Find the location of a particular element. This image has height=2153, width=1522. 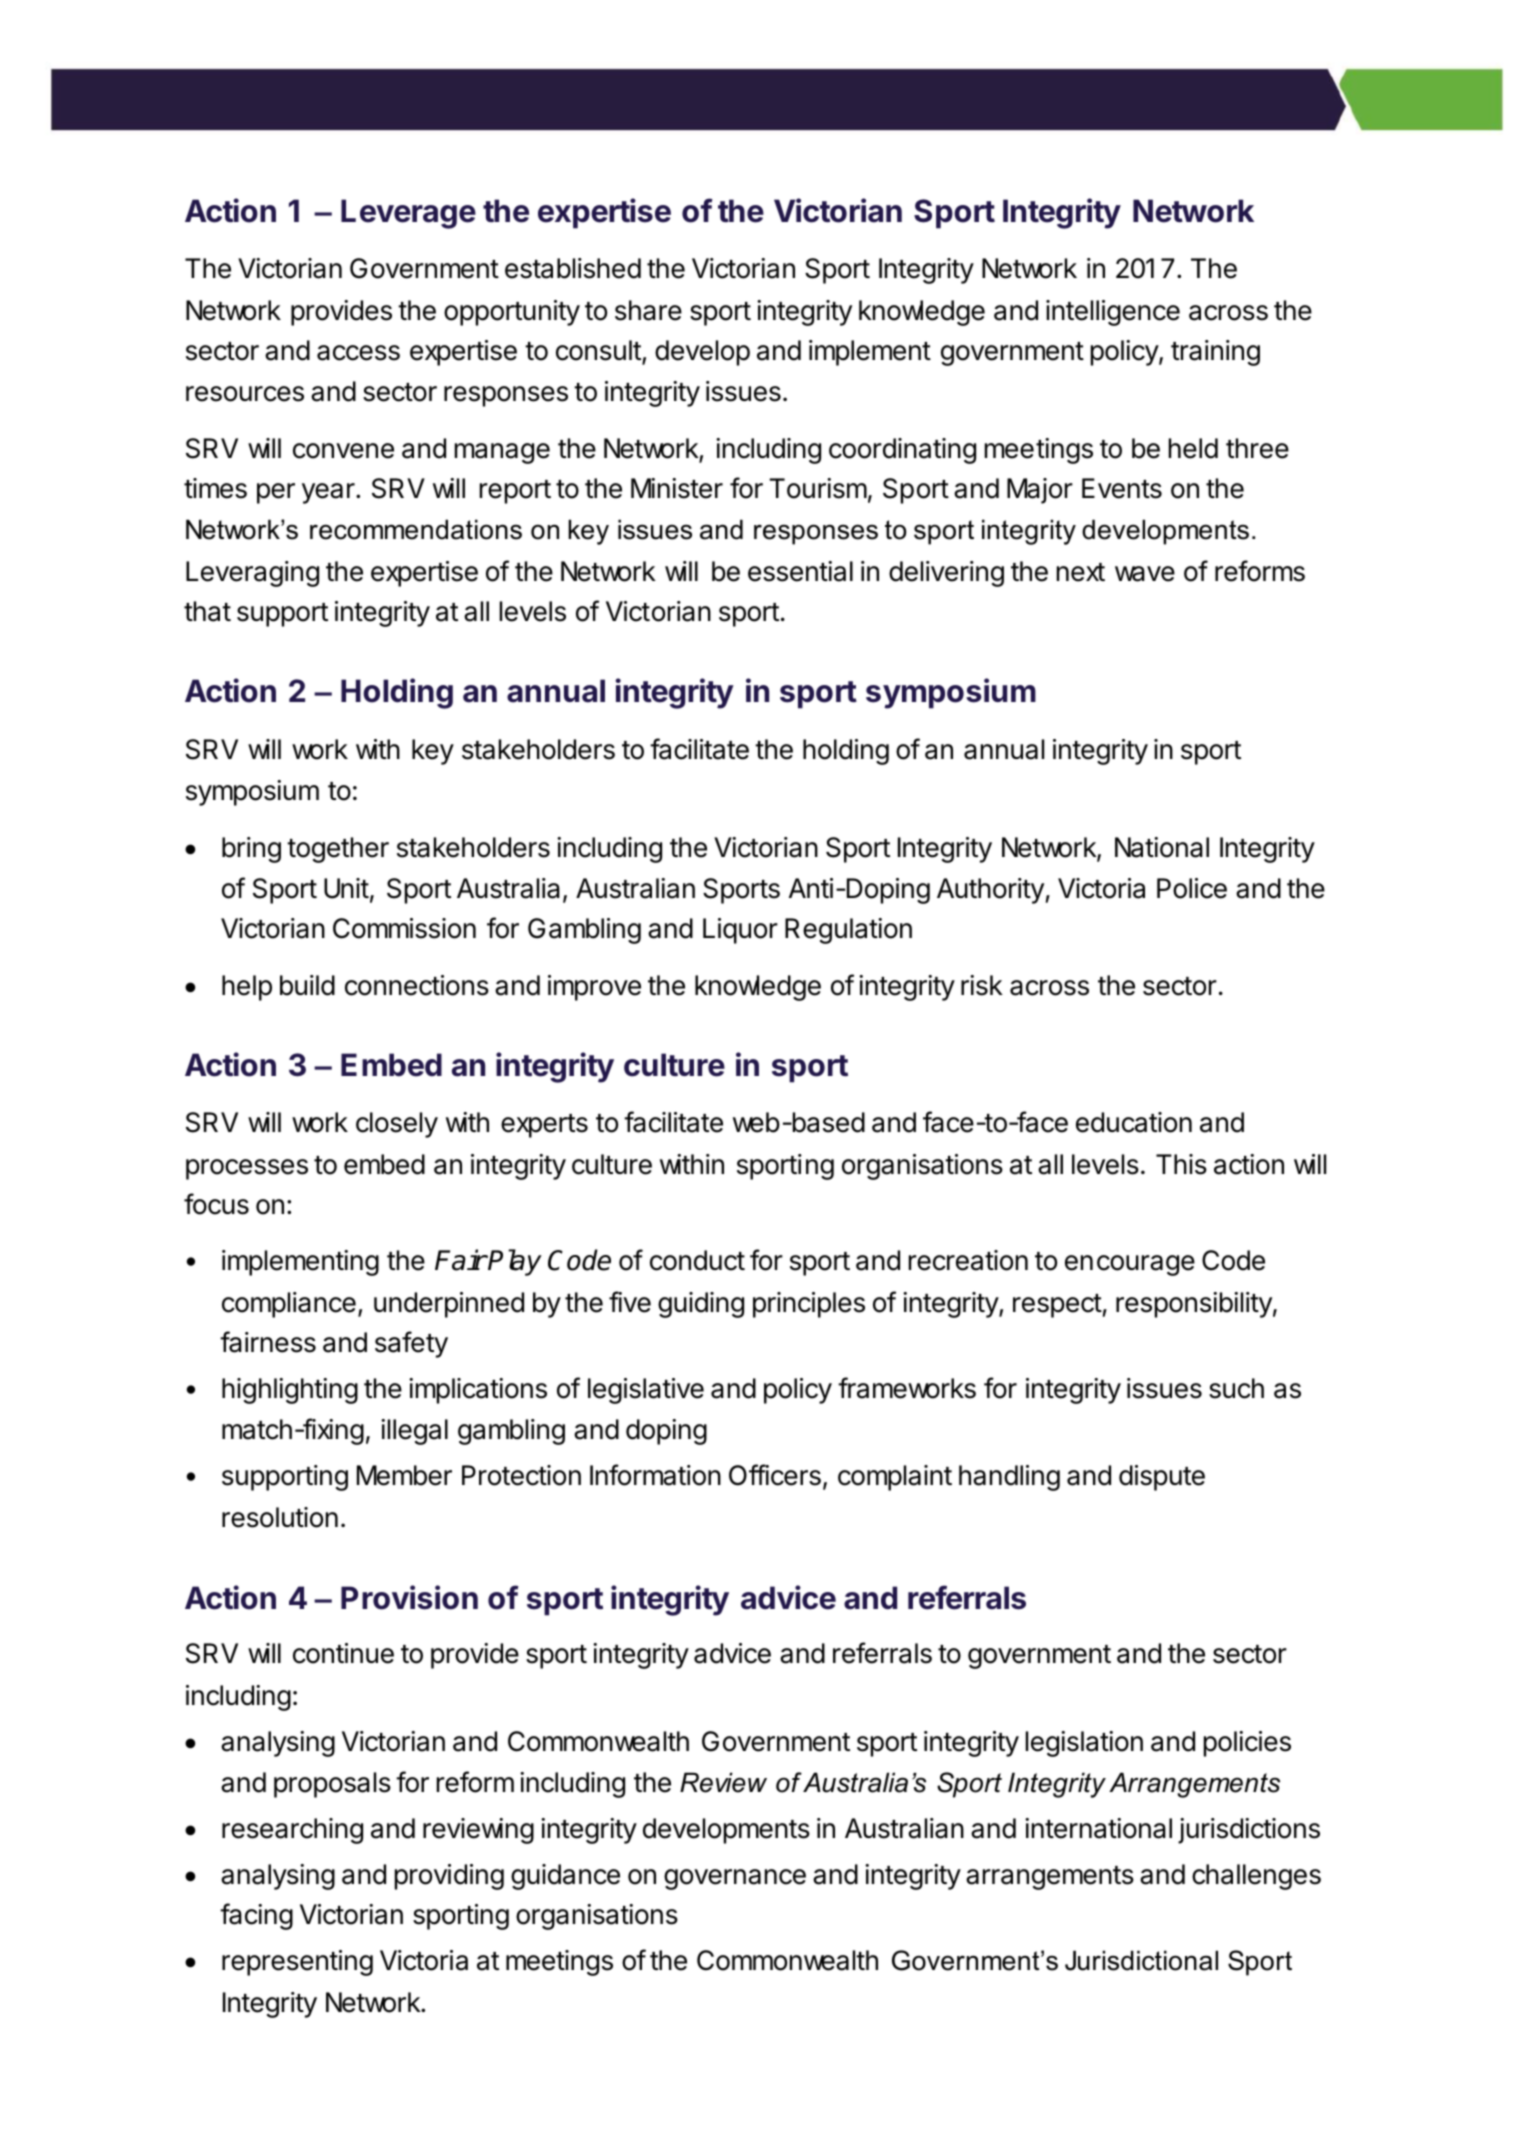

Leverage is located at coordinates (408, 214).
